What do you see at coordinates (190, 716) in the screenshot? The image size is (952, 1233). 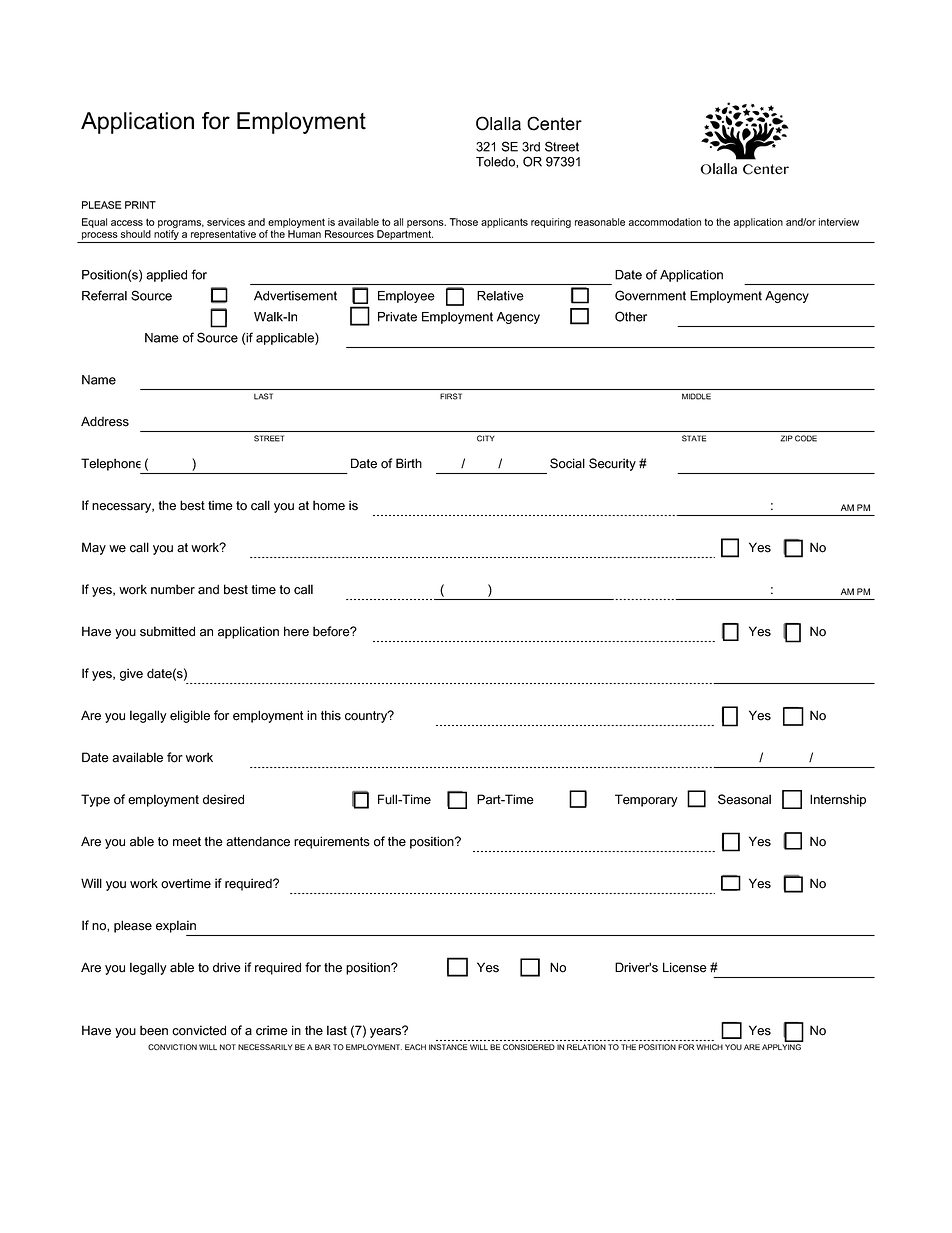 I see `eligible` at bounding box center [190, 716].
